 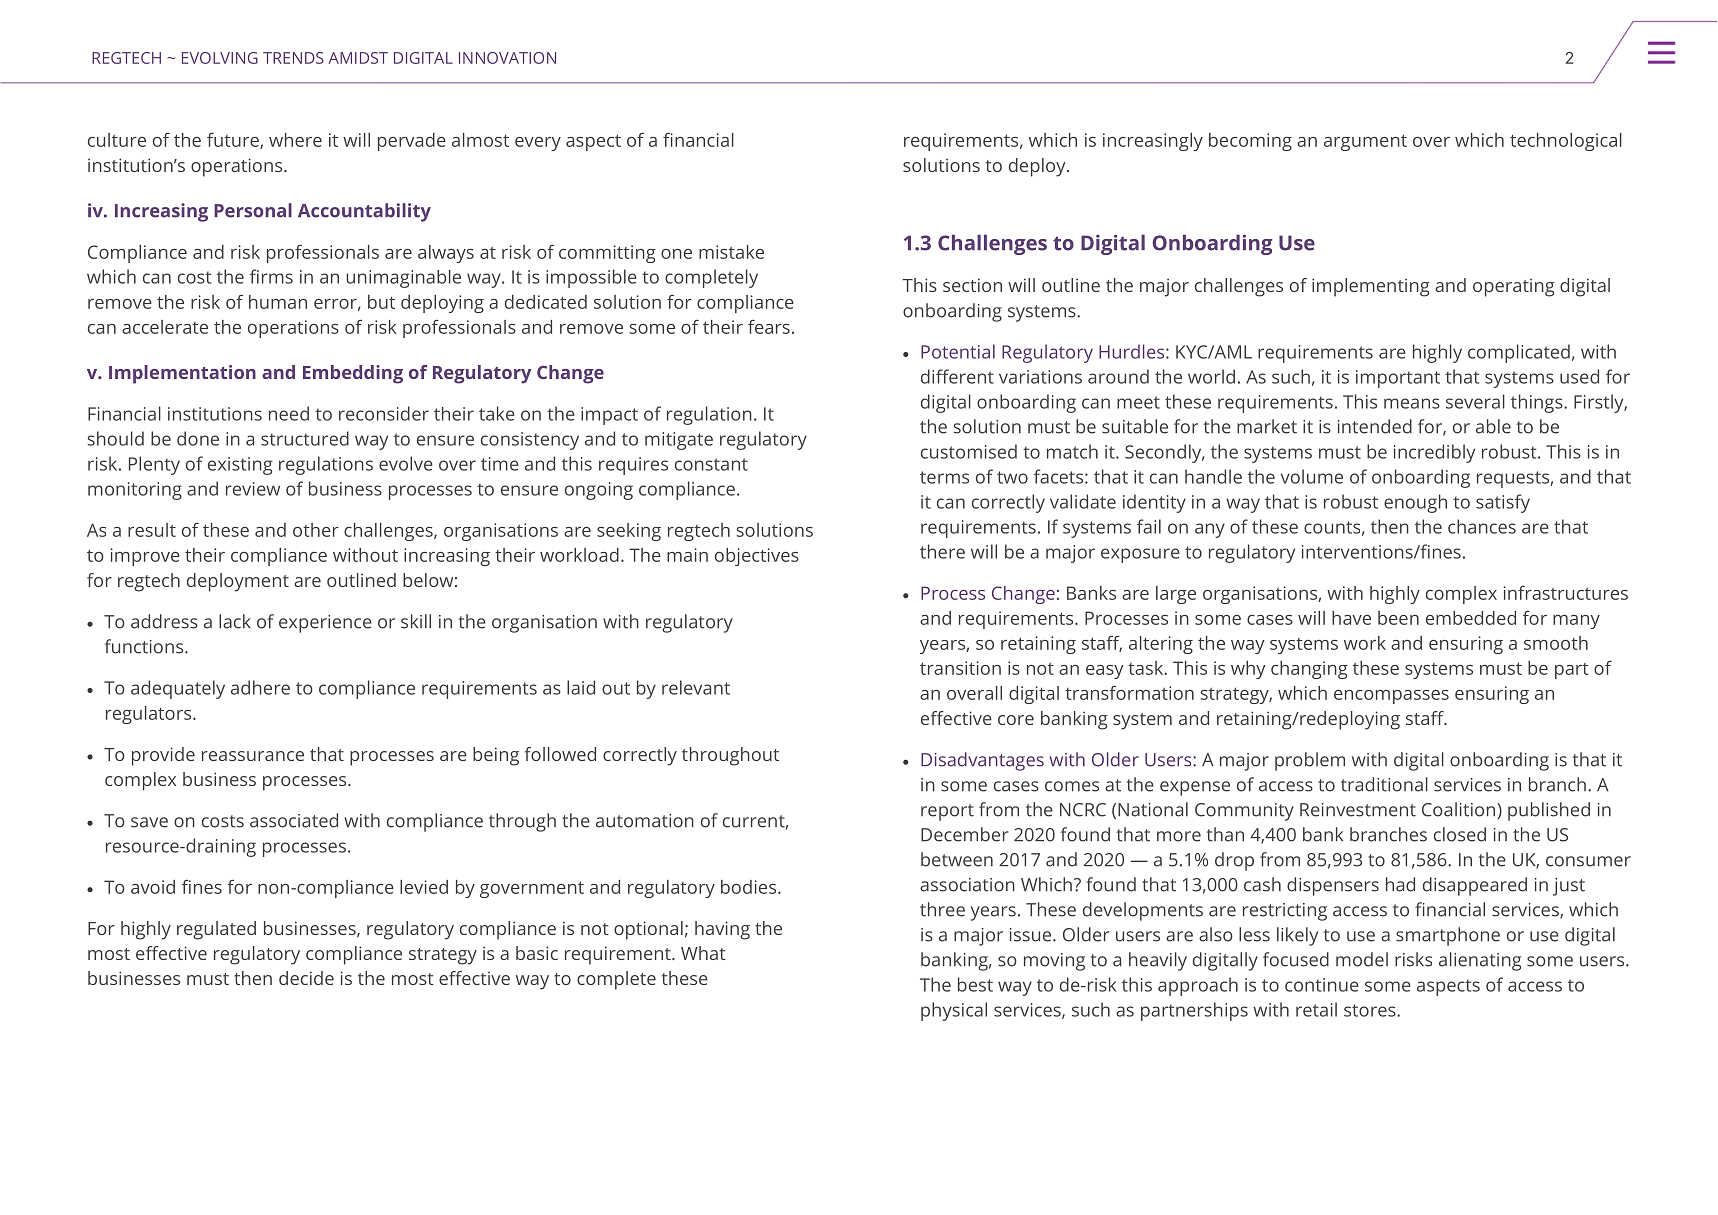 What do you see at coordinates (1391, 697) in the screenshot?
I see `encompasses` at bounding box center [1391, 697].
